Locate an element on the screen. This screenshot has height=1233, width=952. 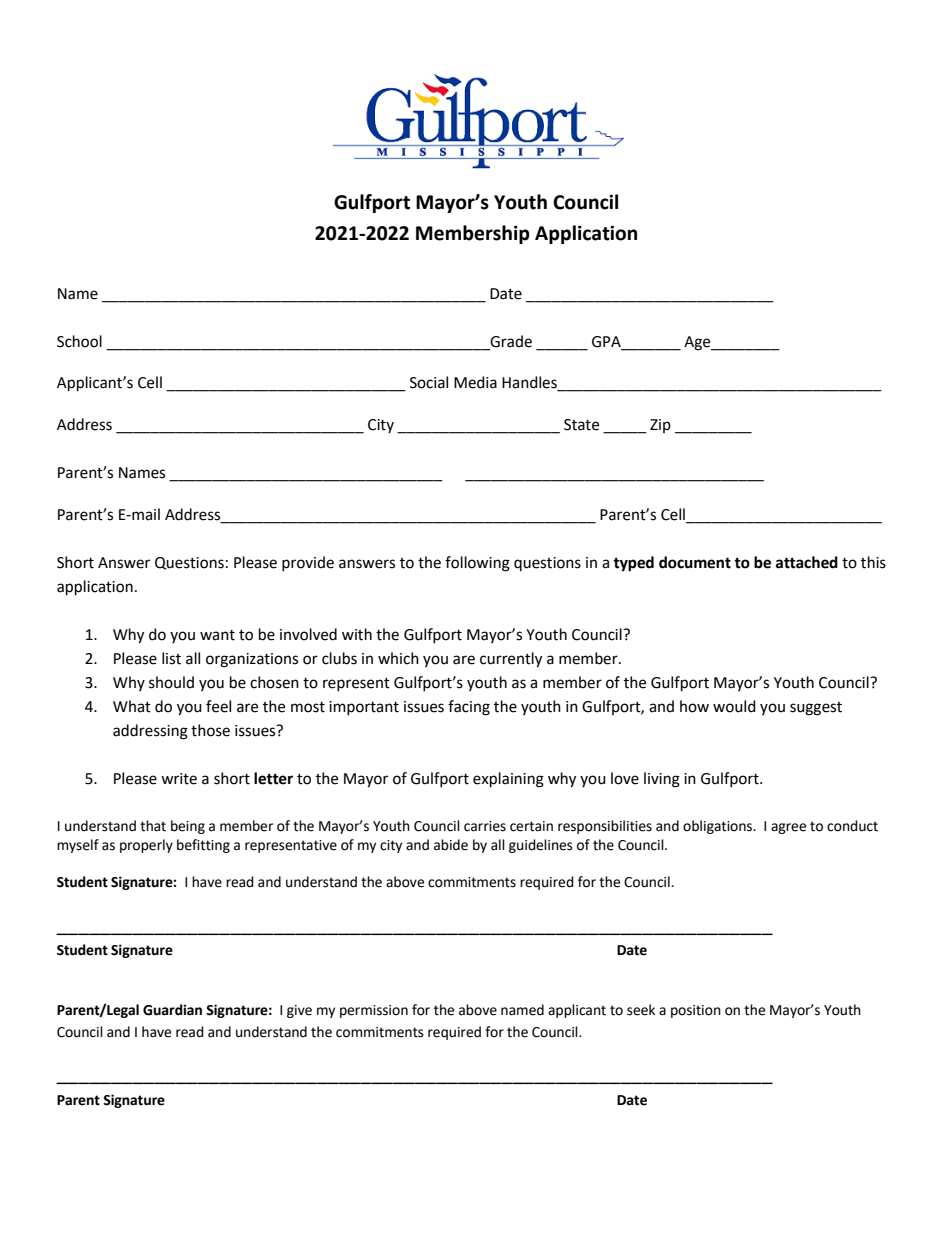
permission is located at coordinates (374, 1011).
